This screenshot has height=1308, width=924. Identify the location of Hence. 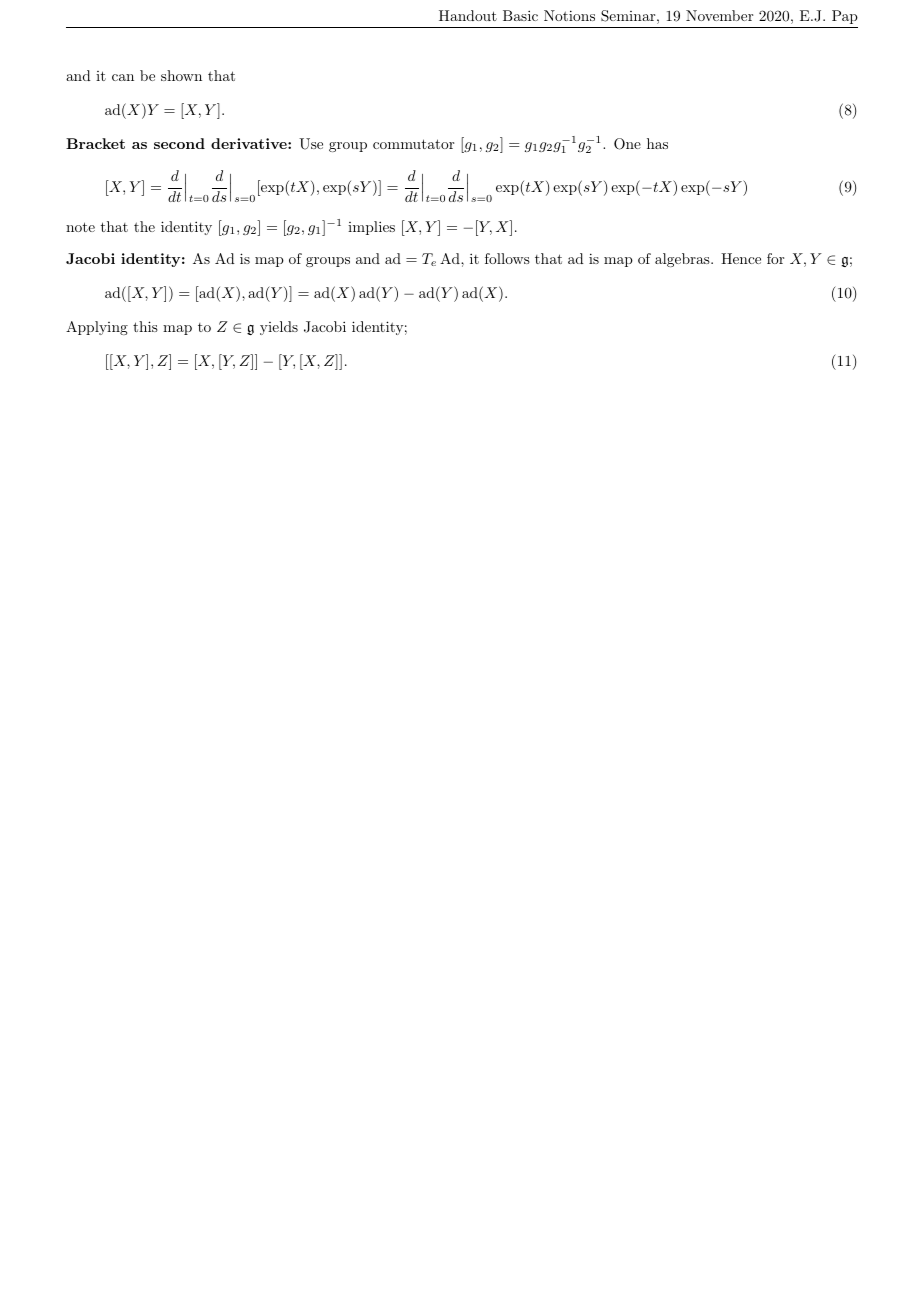
(741, 258).
